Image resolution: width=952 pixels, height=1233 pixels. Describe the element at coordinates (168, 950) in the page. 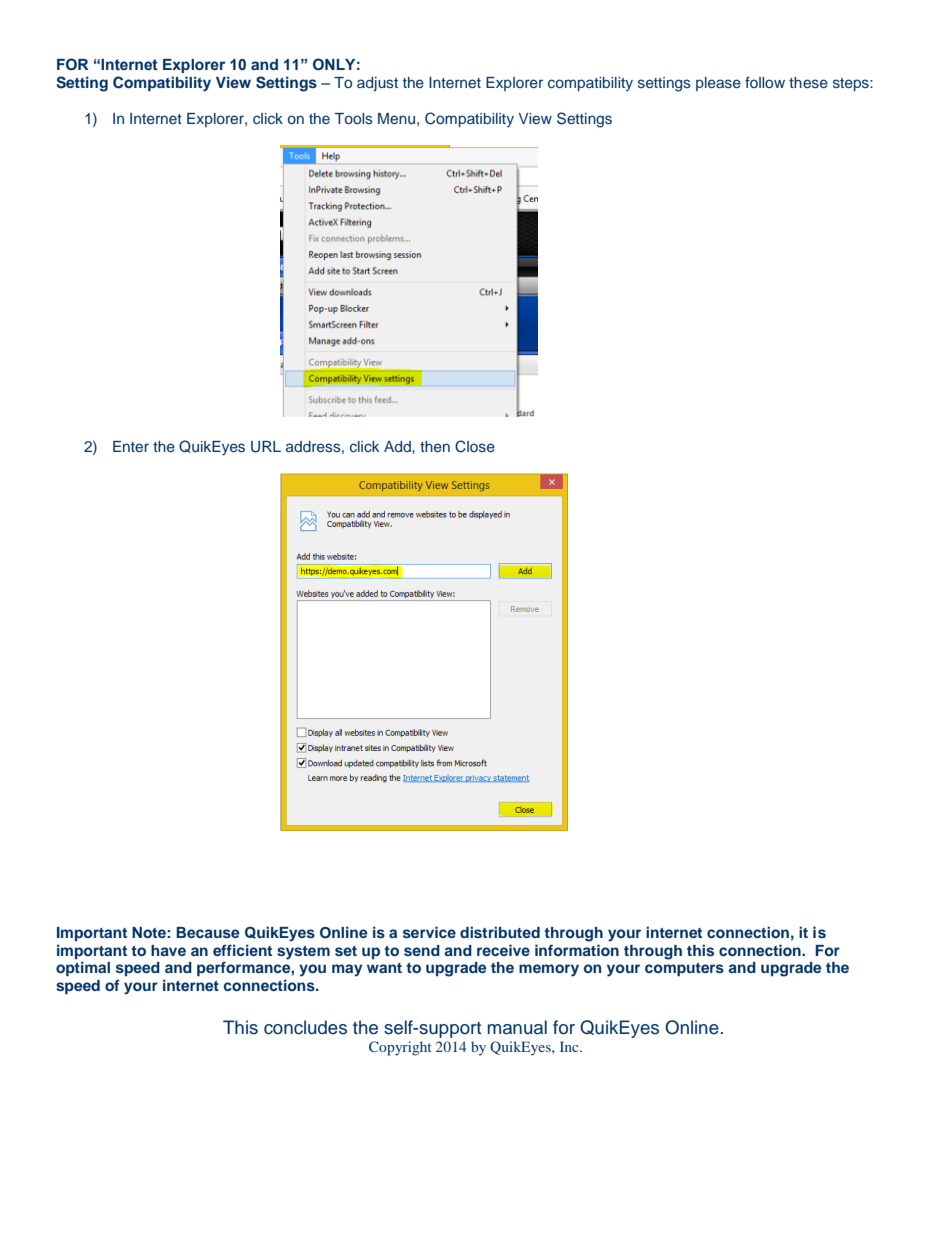

I see `have` at that location.
